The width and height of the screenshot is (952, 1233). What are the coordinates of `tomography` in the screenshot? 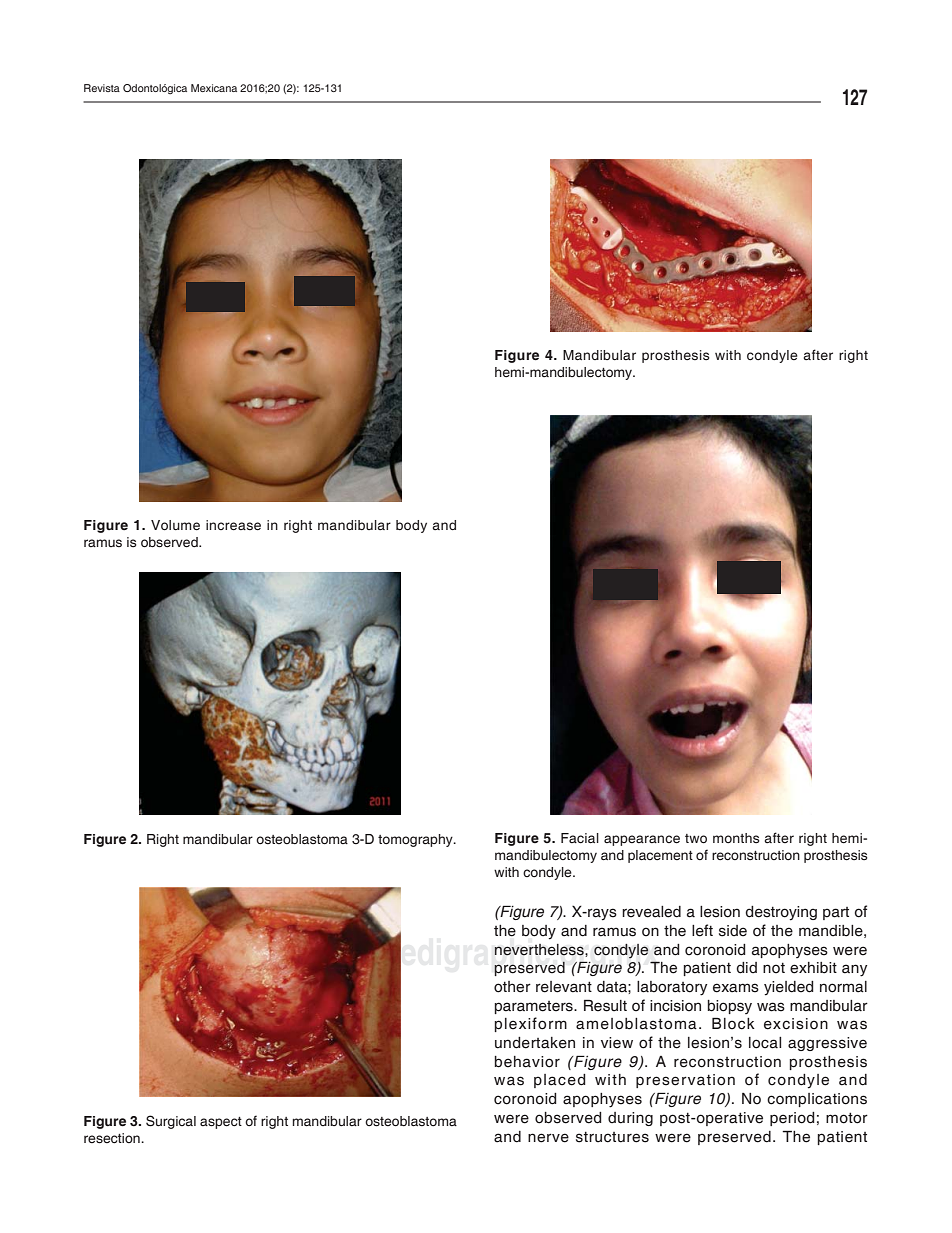 It's located at (416, 840).
